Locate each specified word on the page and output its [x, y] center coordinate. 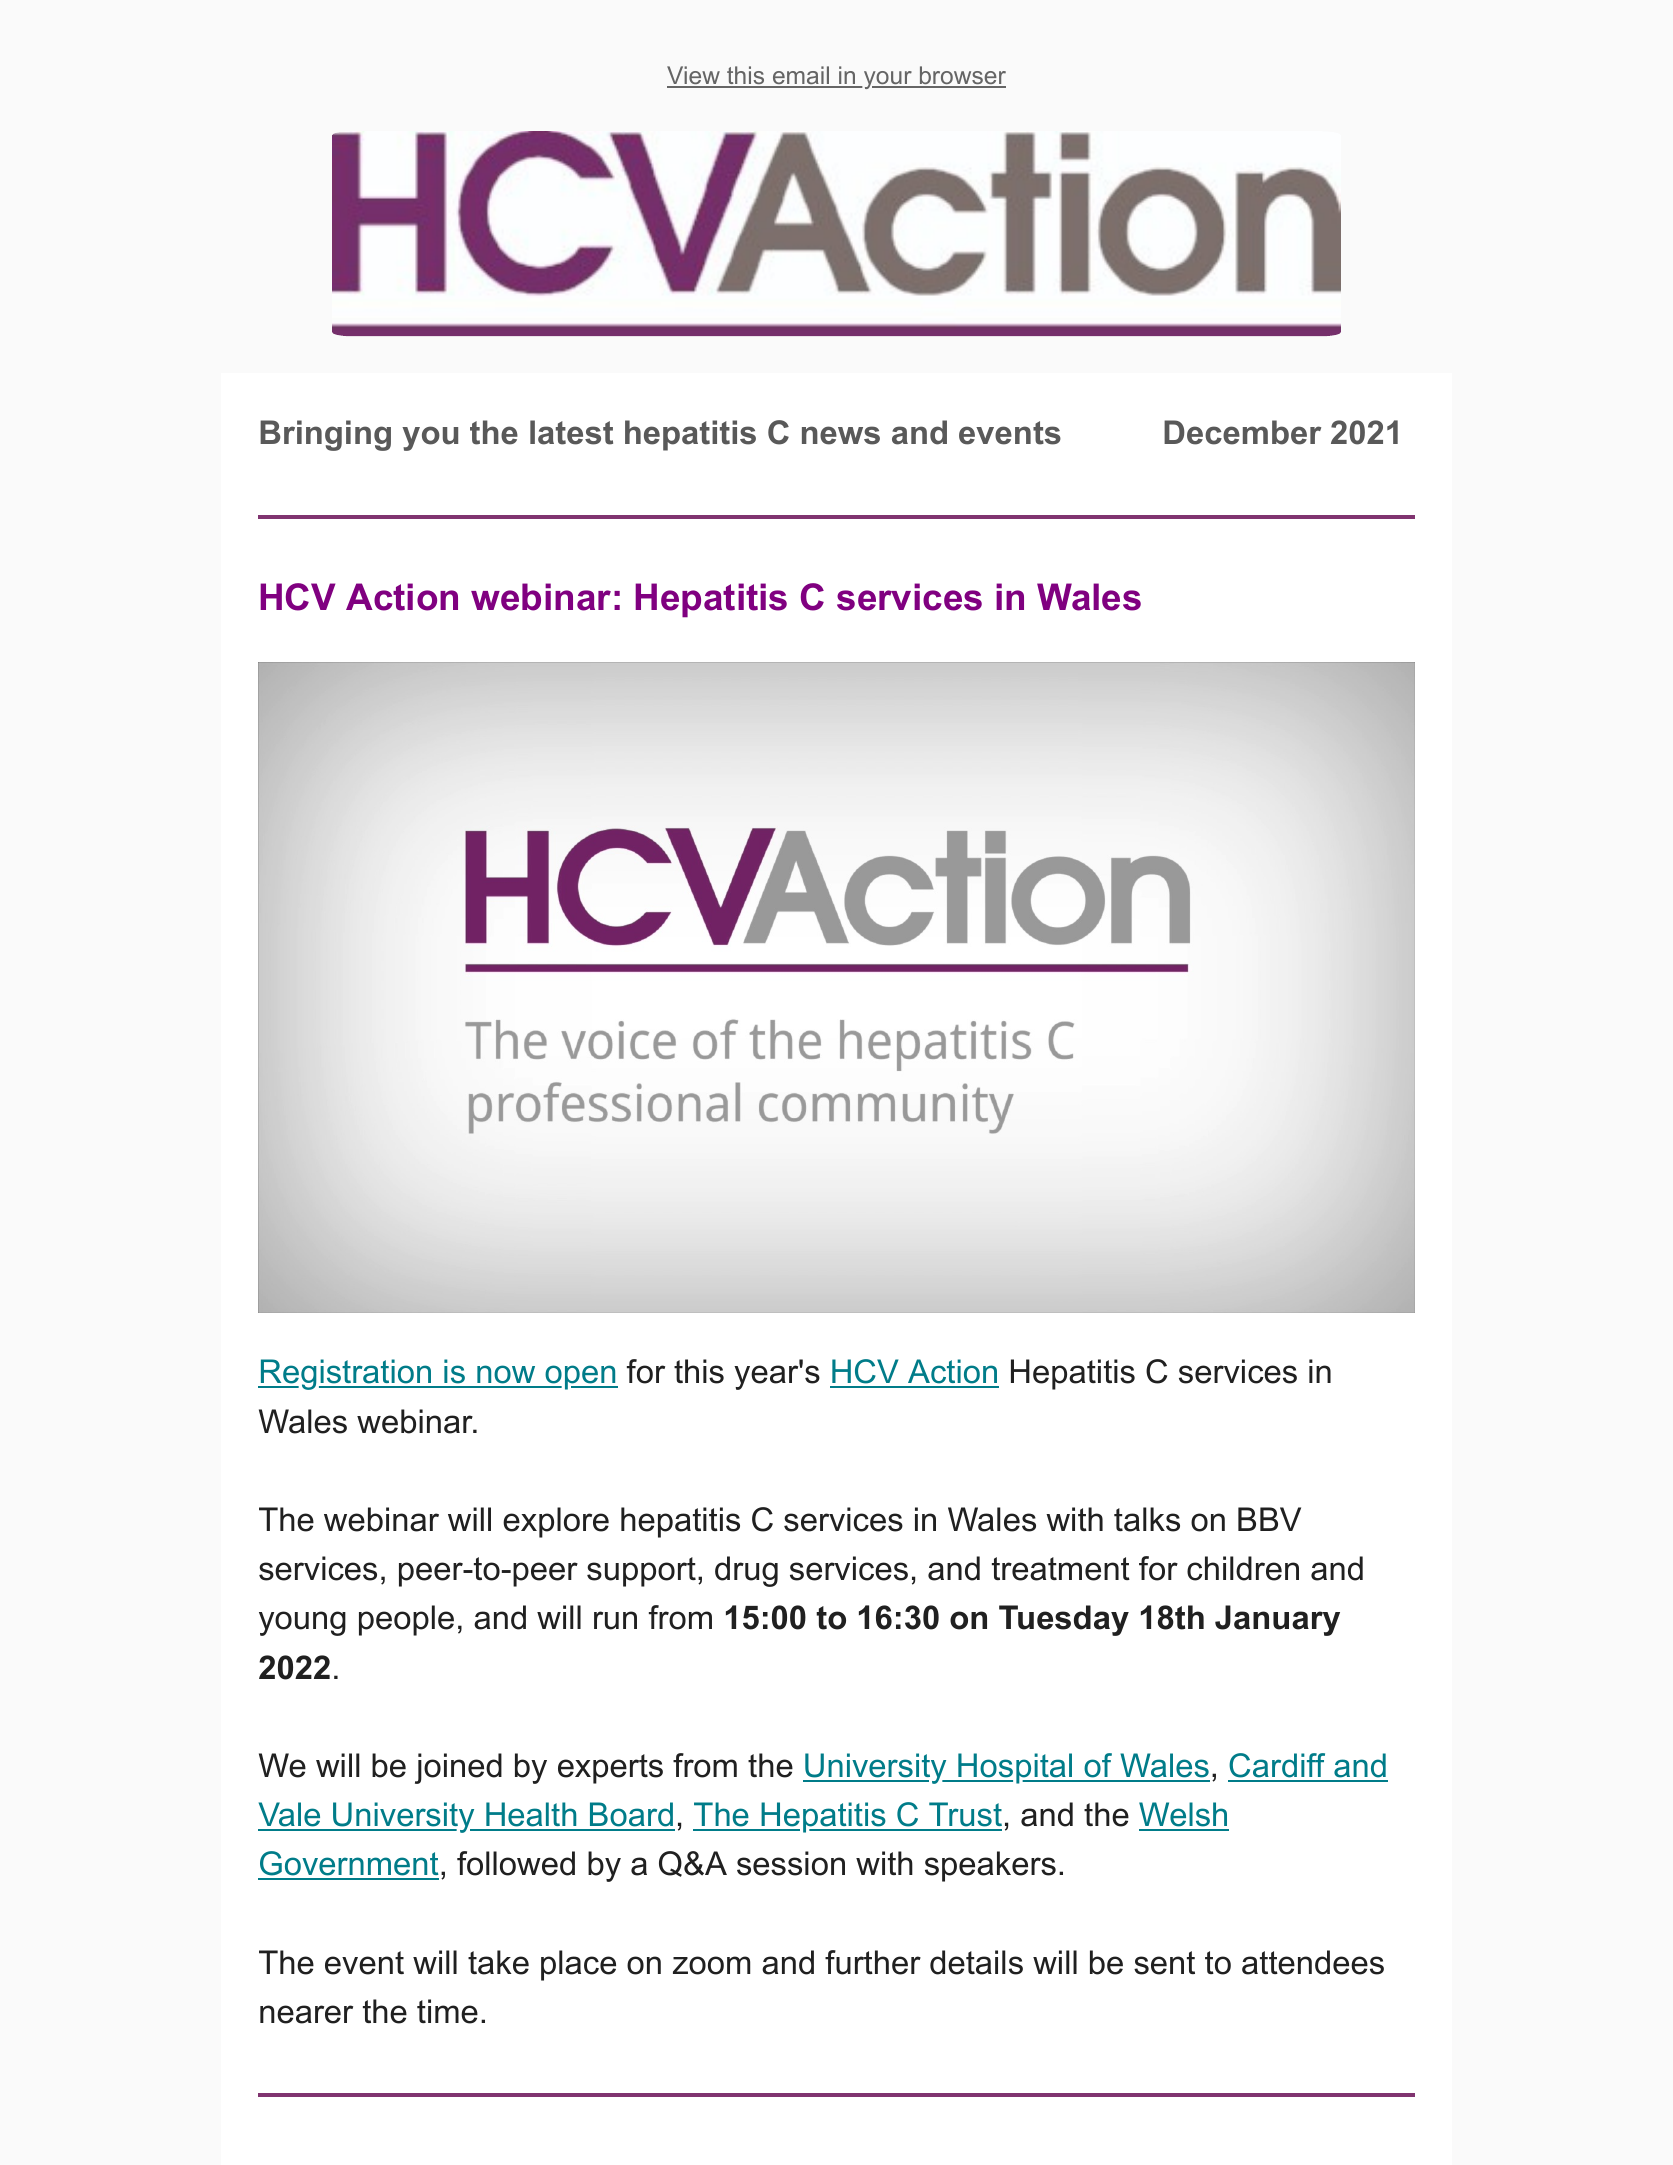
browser [961, 76]
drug [746, 1571]
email [800, 76]
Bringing [325, 435]
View [694, 76]
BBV [1269, 1519]
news [841, 435]
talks [1147, 1519]
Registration [345, 1374]
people [406, 1620]
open [580, 1377]
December [1242, 432]
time [447, 2011]
